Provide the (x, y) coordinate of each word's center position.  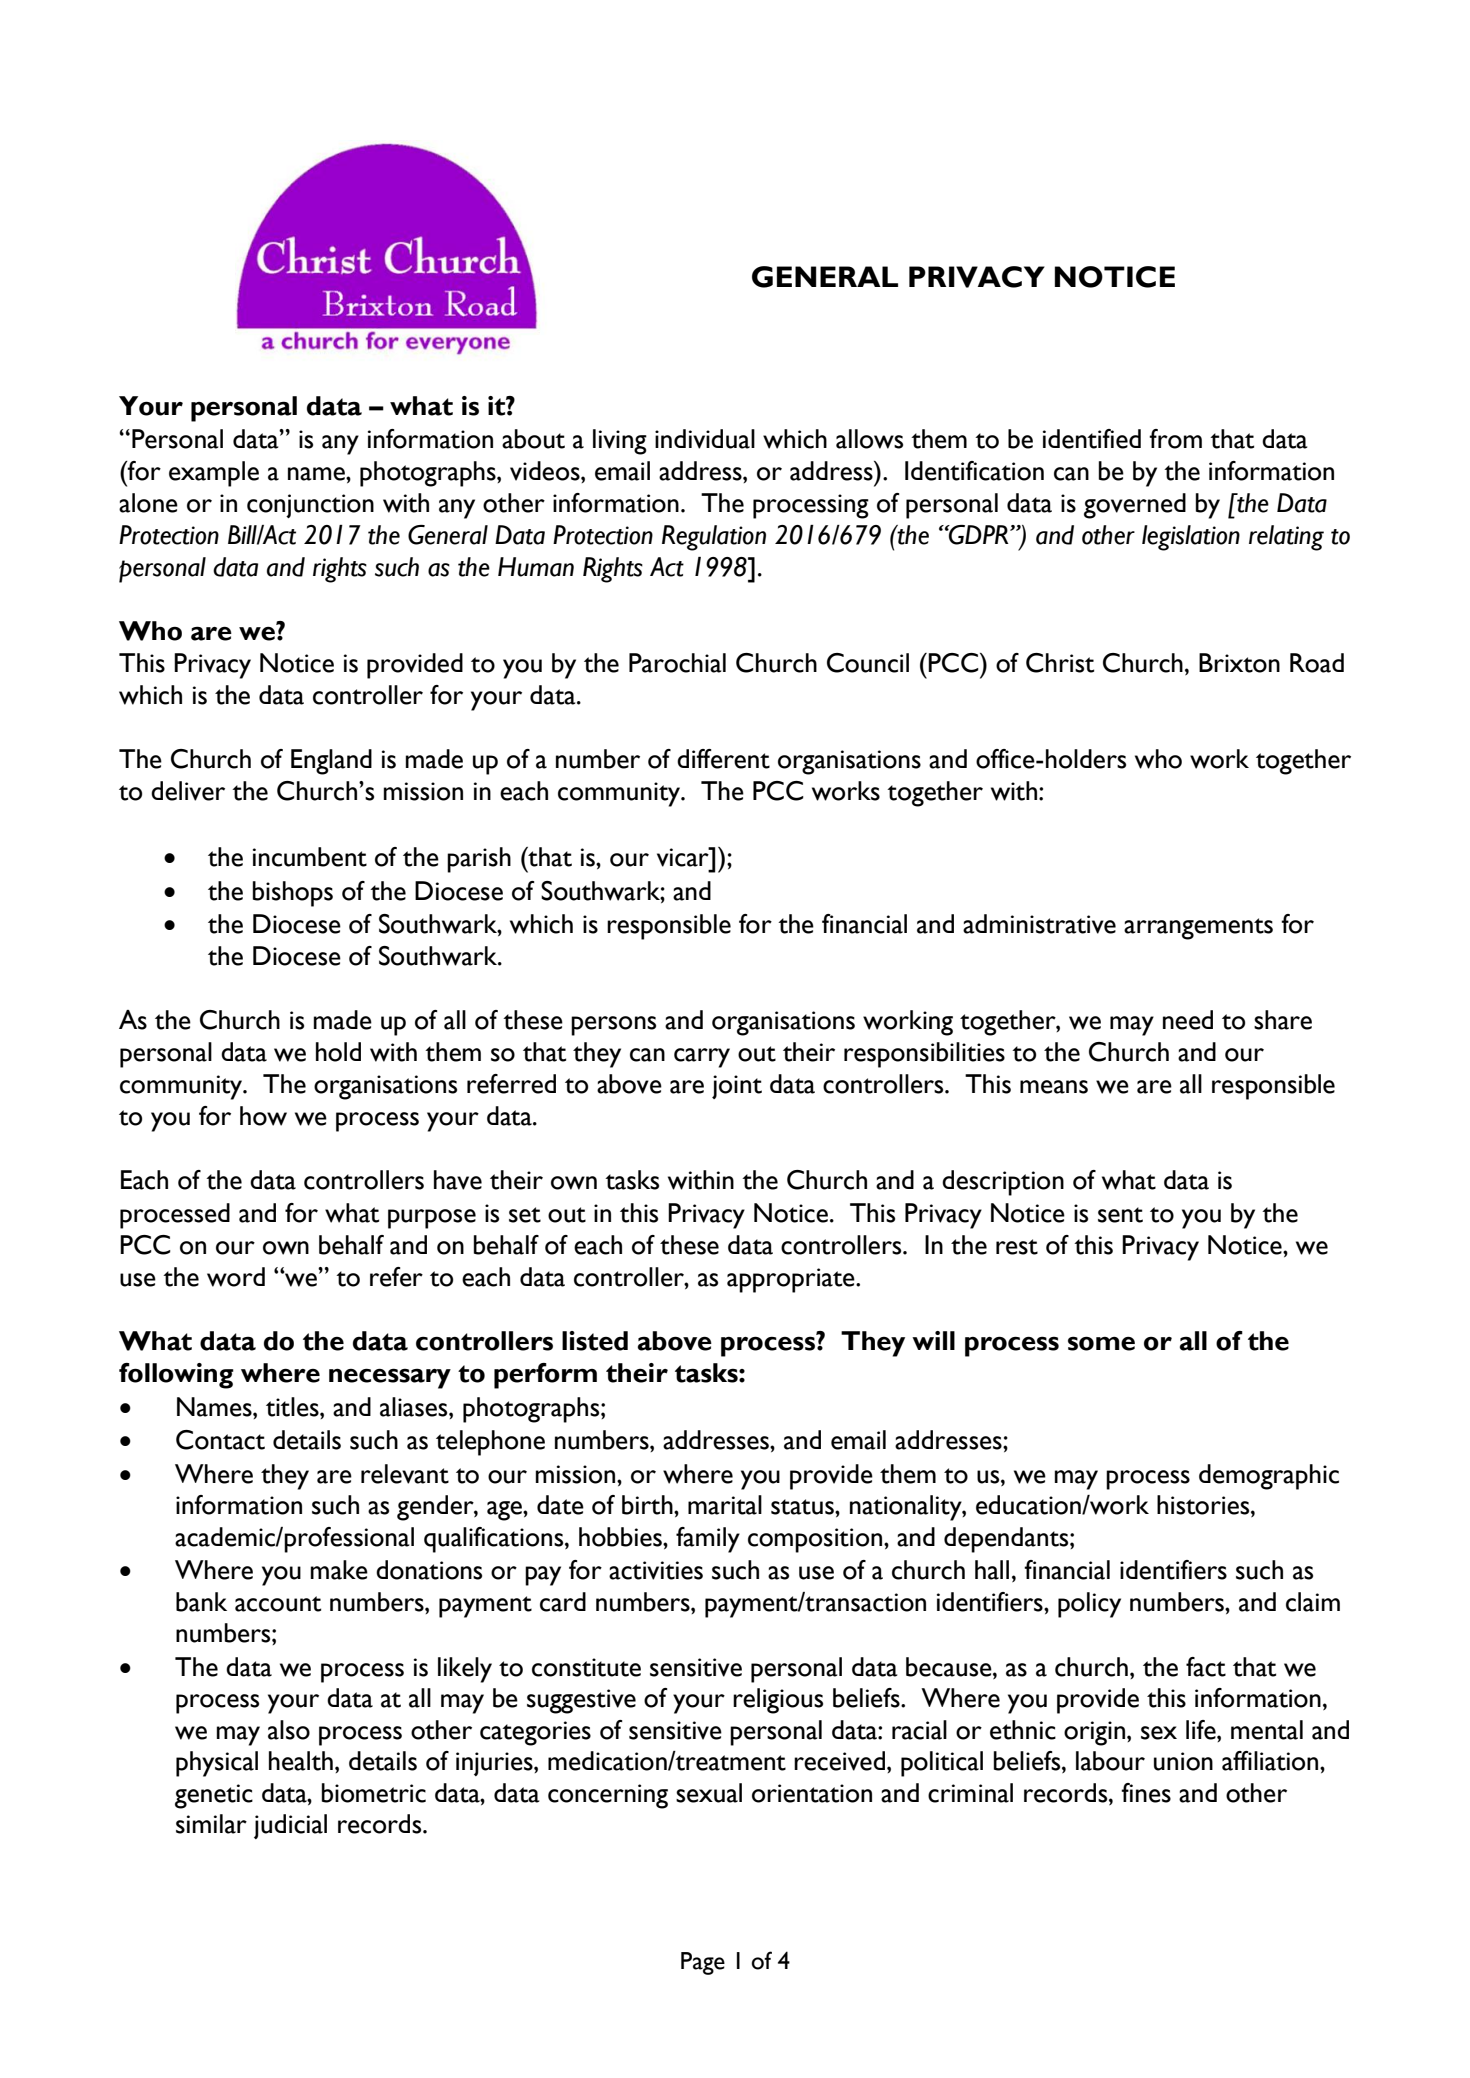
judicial (290, 1826)
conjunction (310, 506)
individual (705, 439)
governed (1135, 506)
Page (703, 1963)
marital (725, 1505)
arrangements (1198, 929)
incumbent (310, 857)
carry (702, 1058)
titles (293, 1407)
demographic (1269, 1477)
